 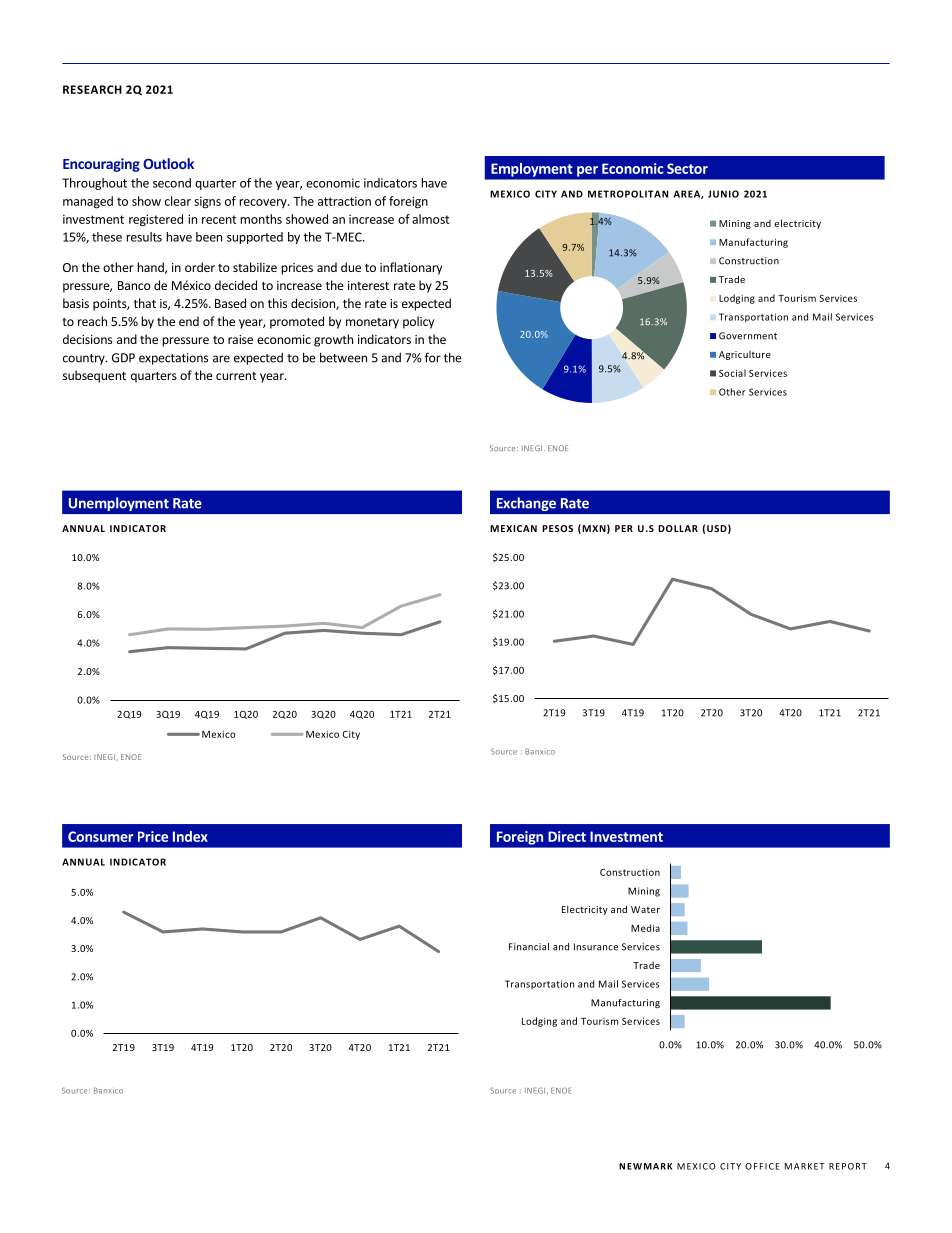 What do you see at coordinates (168, 163) in the screenshot?
I see `Outlook` at bounding box center [168, 163].
